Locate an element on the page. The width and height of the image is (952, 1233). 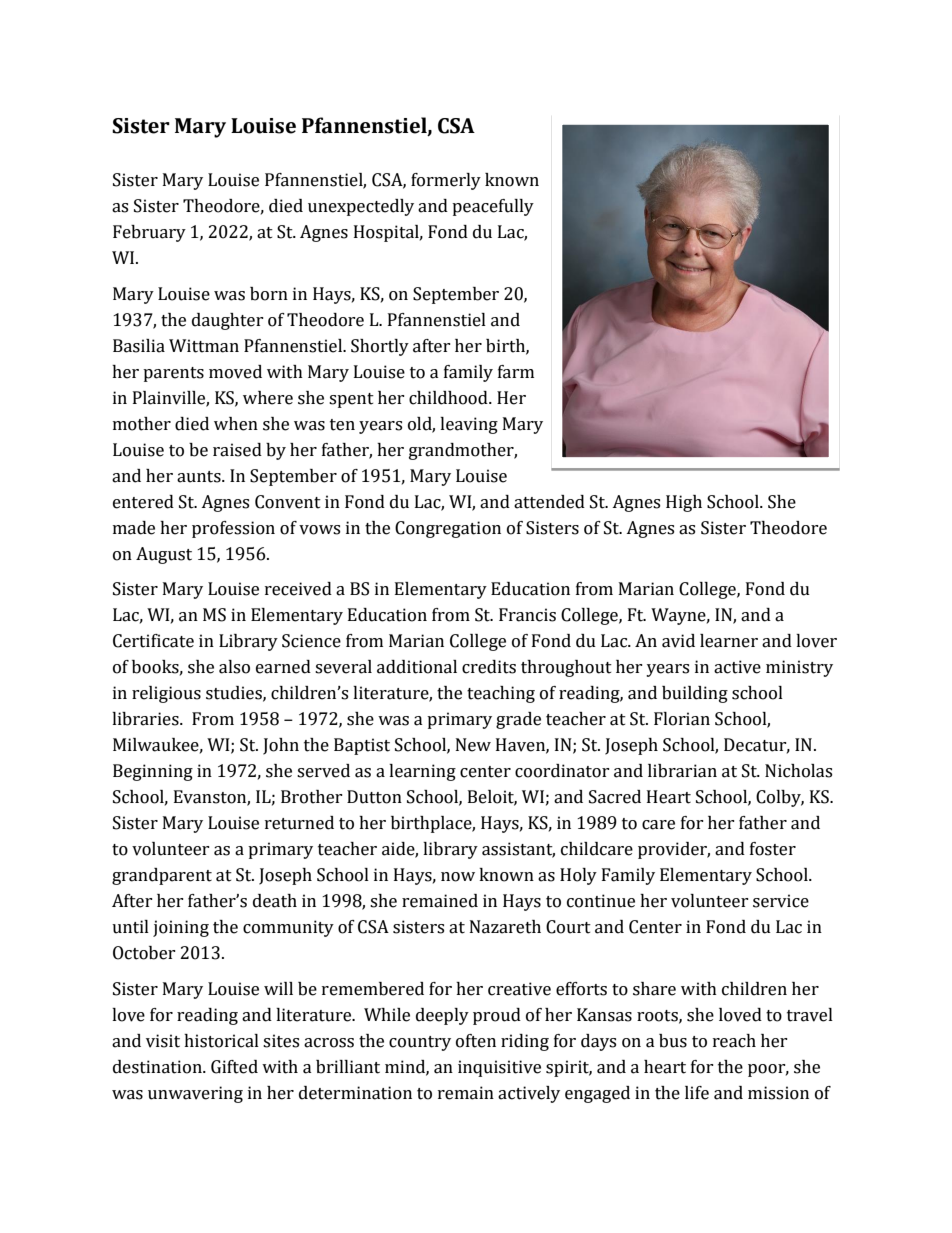
High is located at coordinates (684, 503).
